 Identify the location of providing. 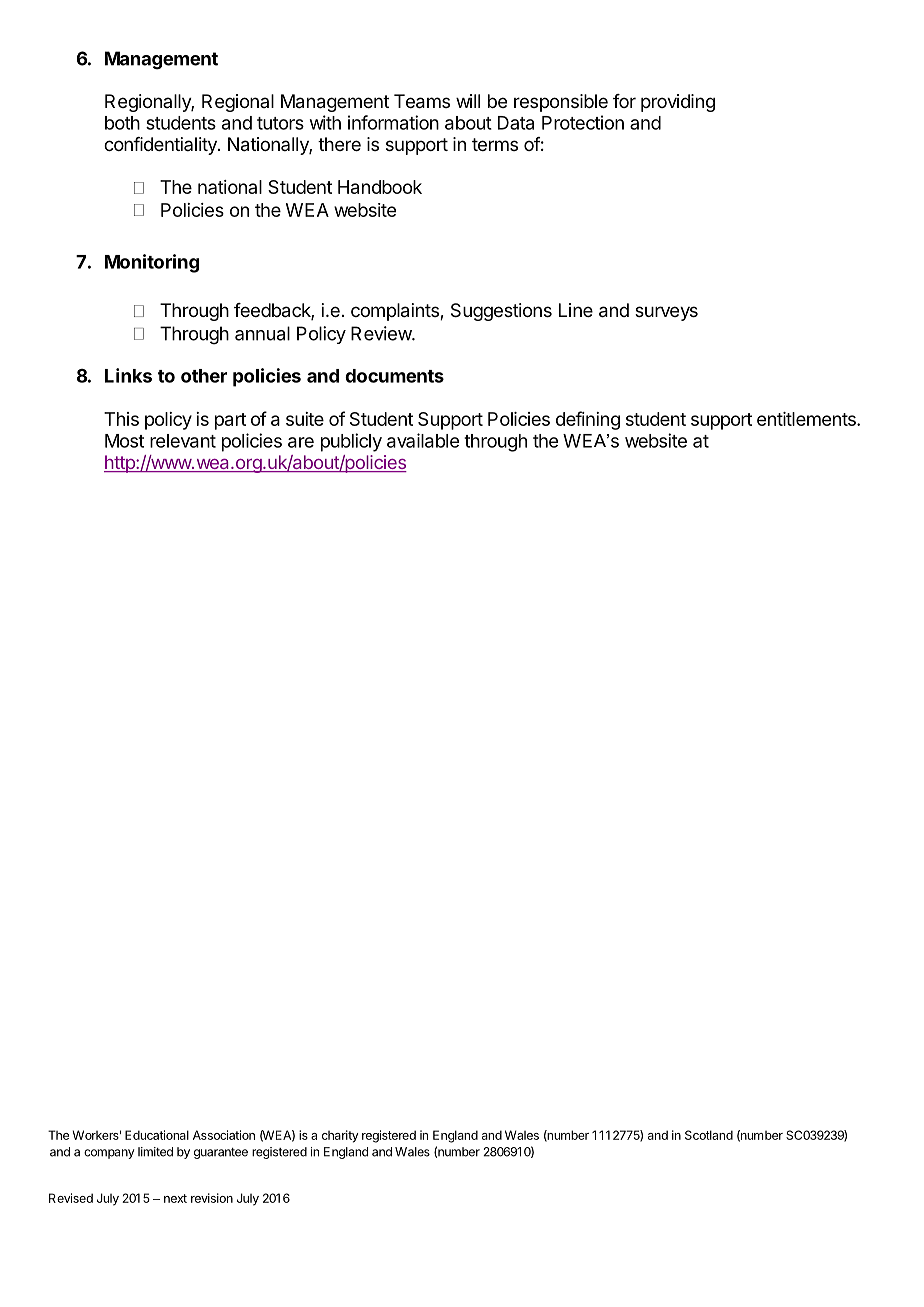
(678, 103).
